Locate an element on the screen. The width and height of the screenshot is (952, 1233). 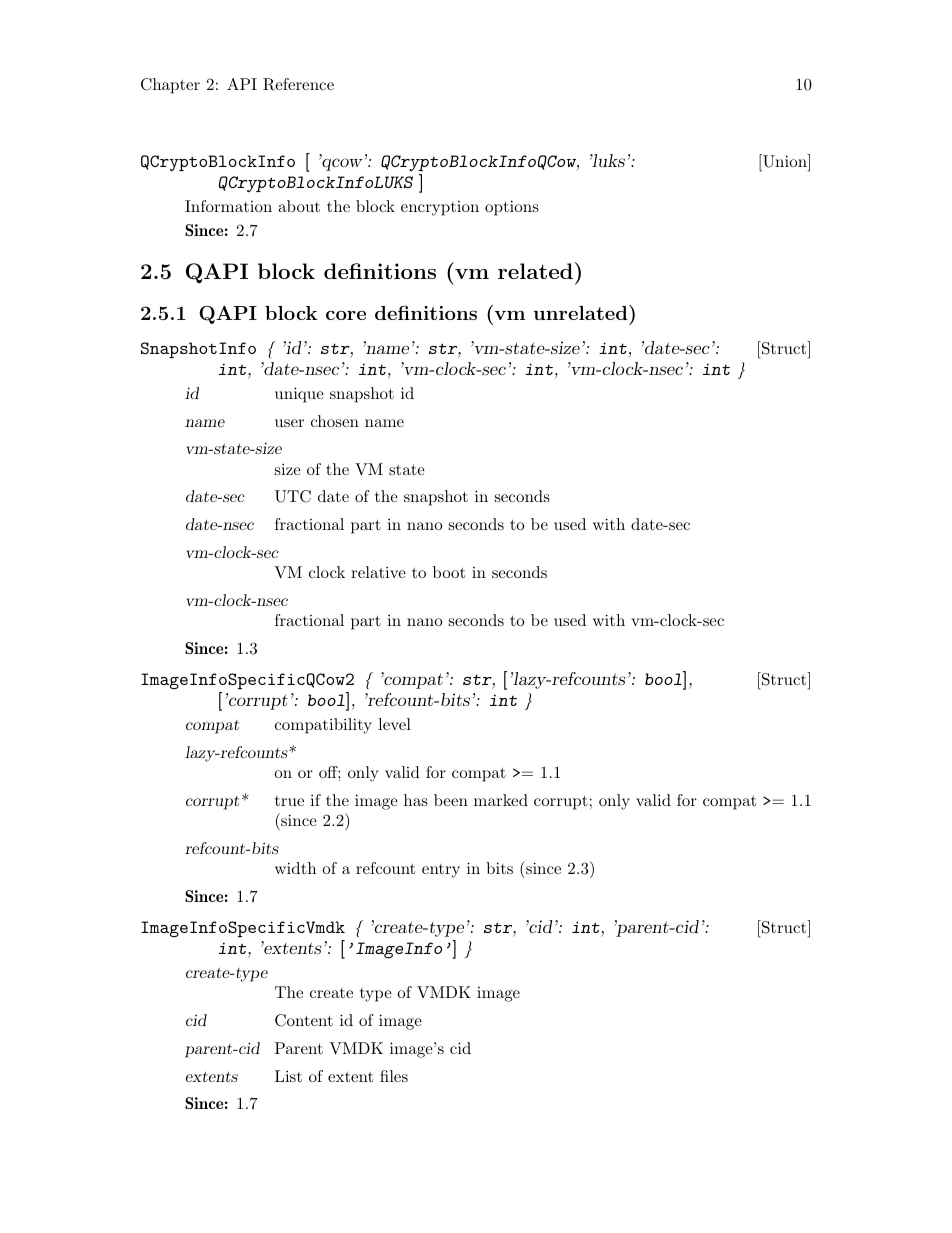
List is located at coordinates (288, 1076).
